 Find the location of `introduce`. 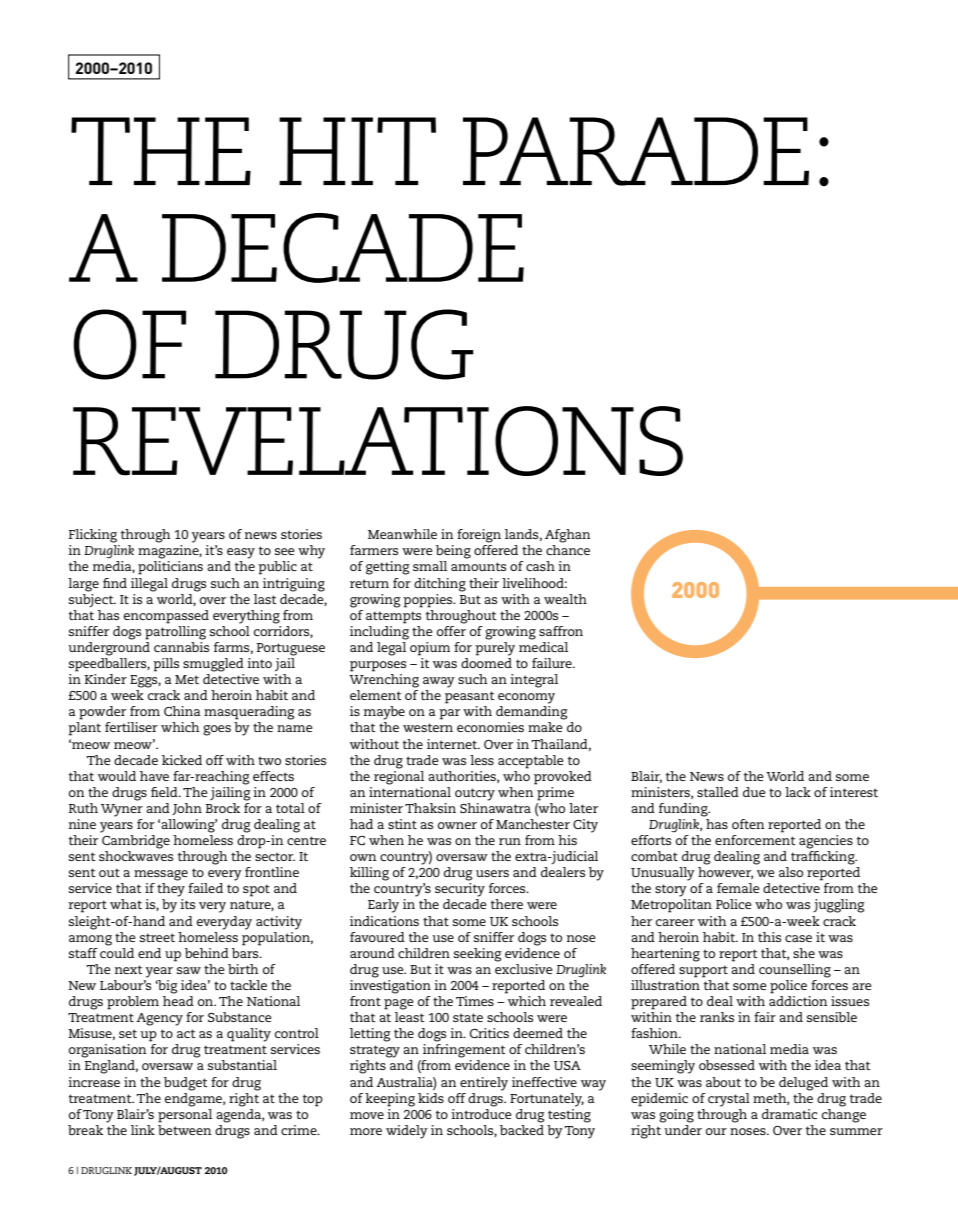

introduce is located at coordinates (481, 1112).
